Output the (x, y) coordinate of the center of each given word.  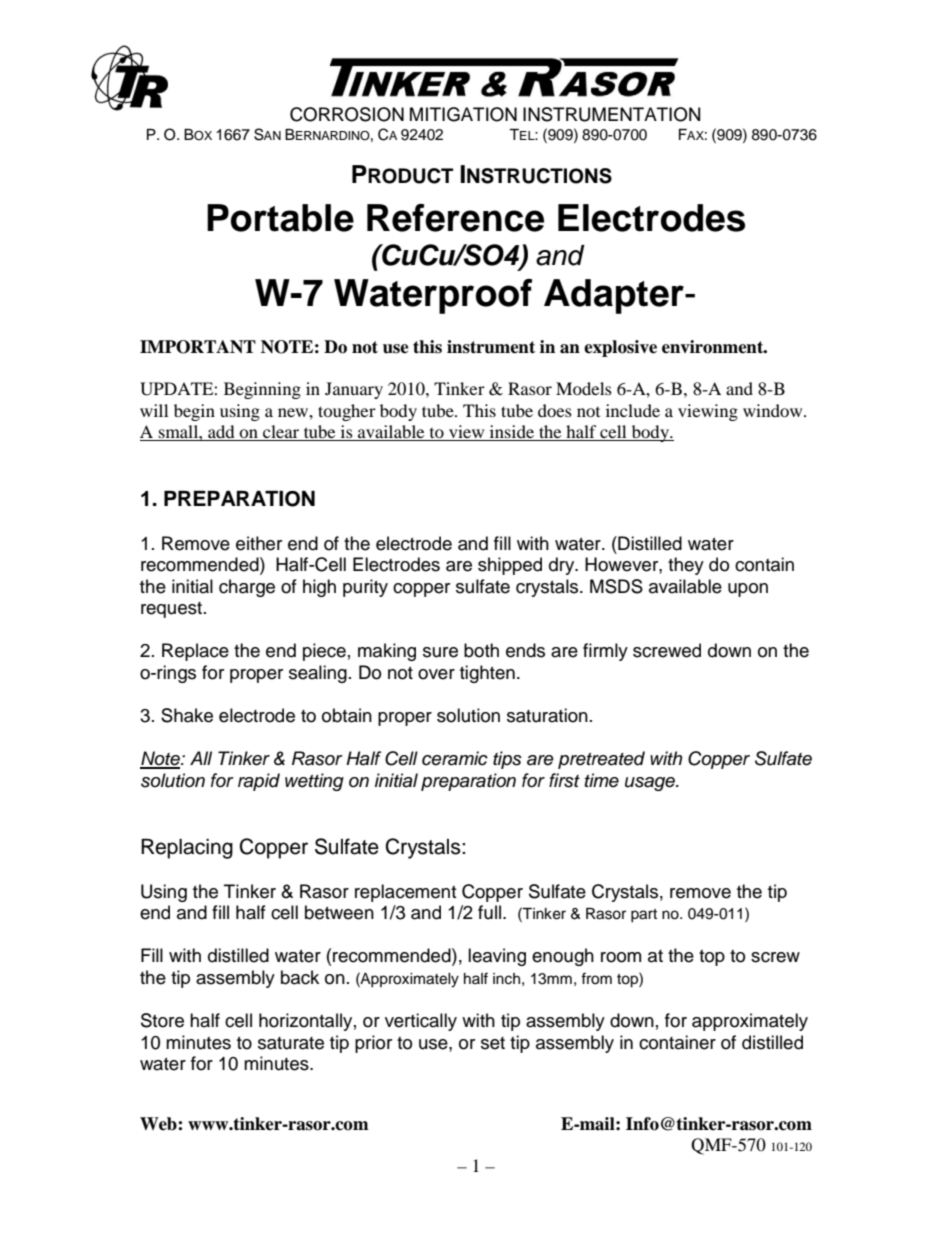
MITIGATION (463, 114)
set (493, 1043)
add (221, 433)
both (481, 650)
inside (512, 433)
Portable (280, 218)
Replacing (187, 849)
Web (159, 1124)
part (644, 915)
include (633, 410)
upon (748, 590)
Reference (455, 218)
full (491, 912)
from (596, 978)
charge (247, 588)
